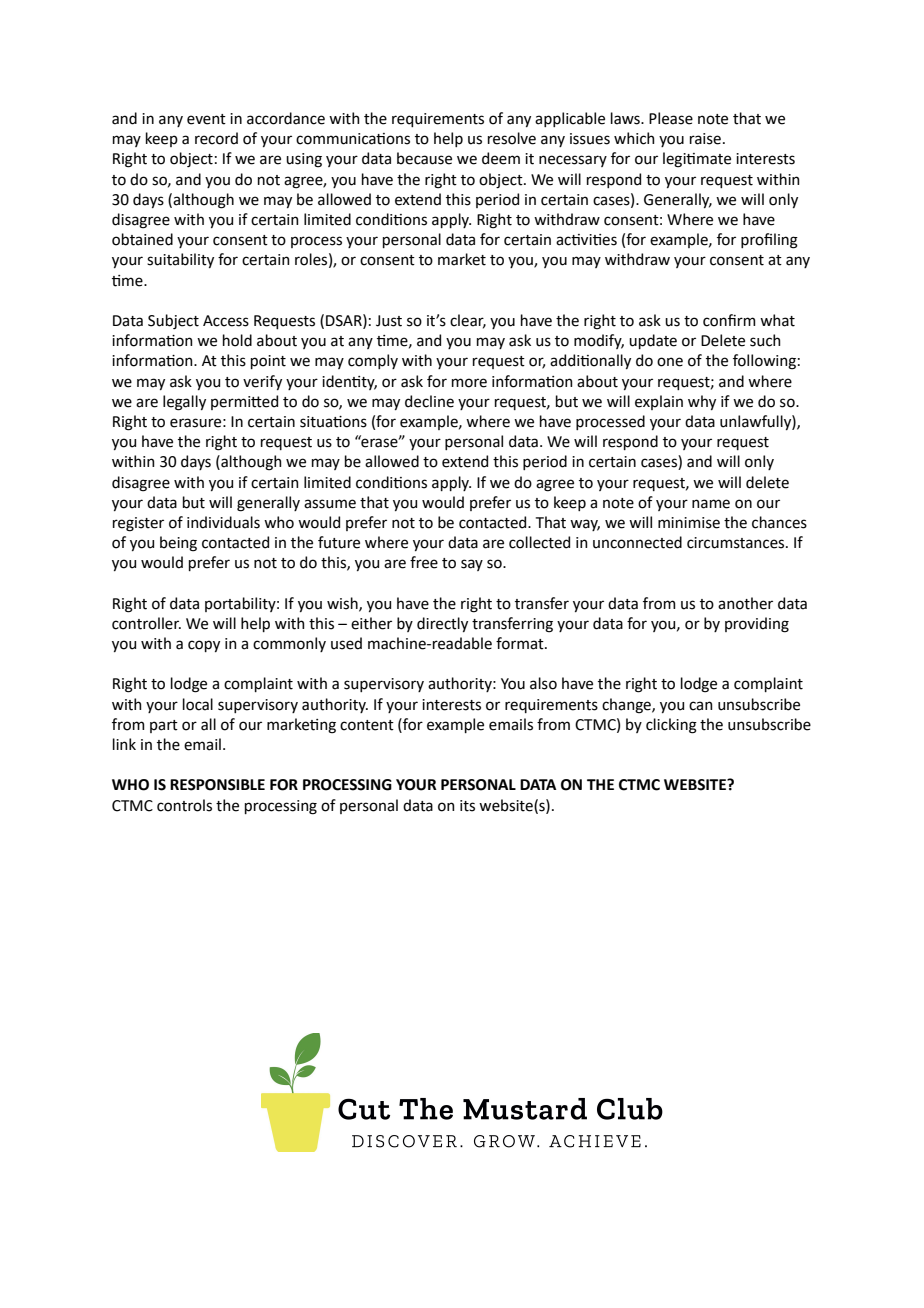 The height and width of the screenshot is (1308, 924). Describe the element at coordinates (217, 785) in the screenshot. I see `RESPONSIBLE` at that location.
